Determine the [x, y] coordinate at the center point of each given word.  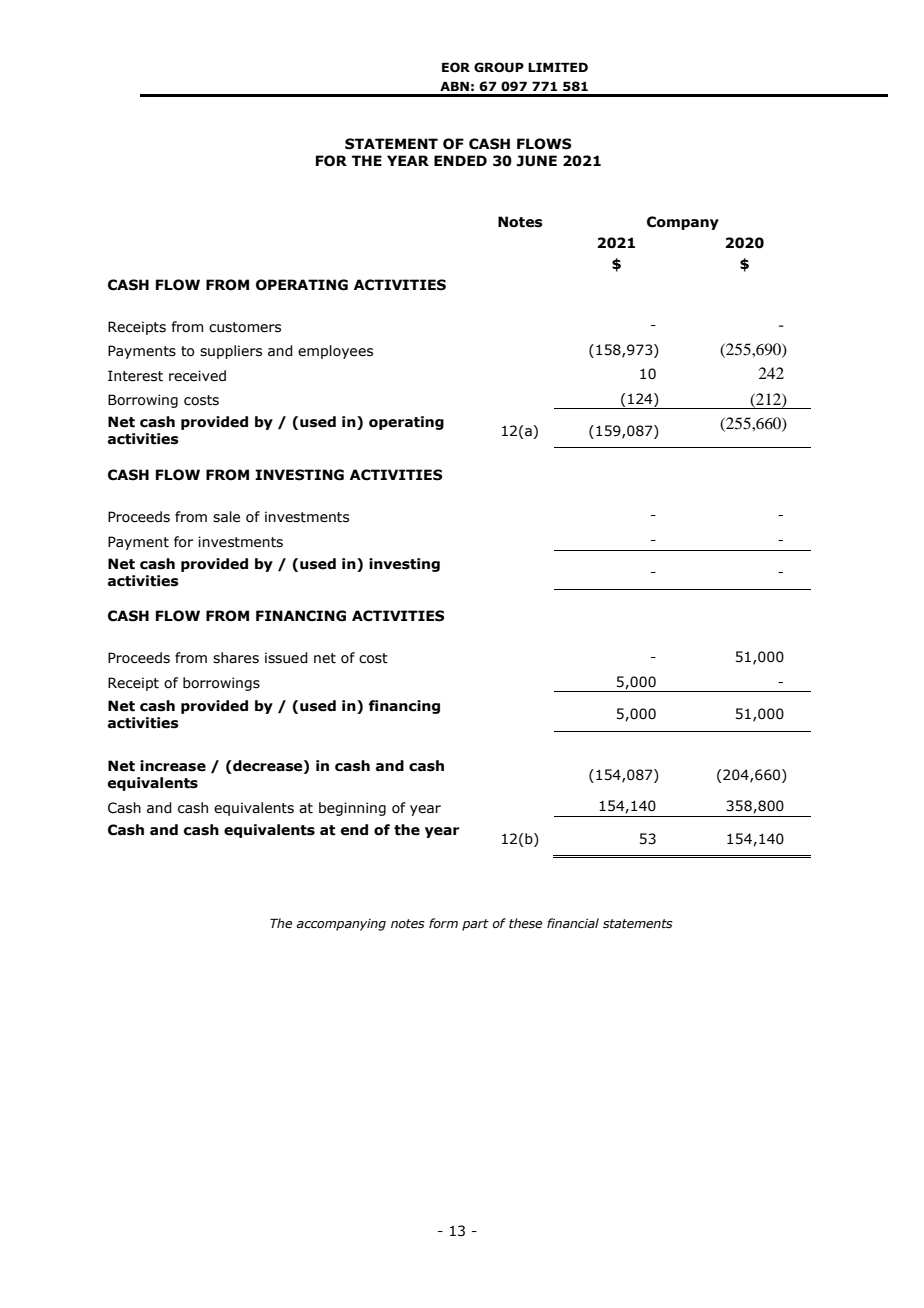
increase [173, 766]
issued [286, 658]
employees [335, 352]
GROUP [499, 67]
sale [226, 517]
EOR [456, 67]
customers [245, 327]
